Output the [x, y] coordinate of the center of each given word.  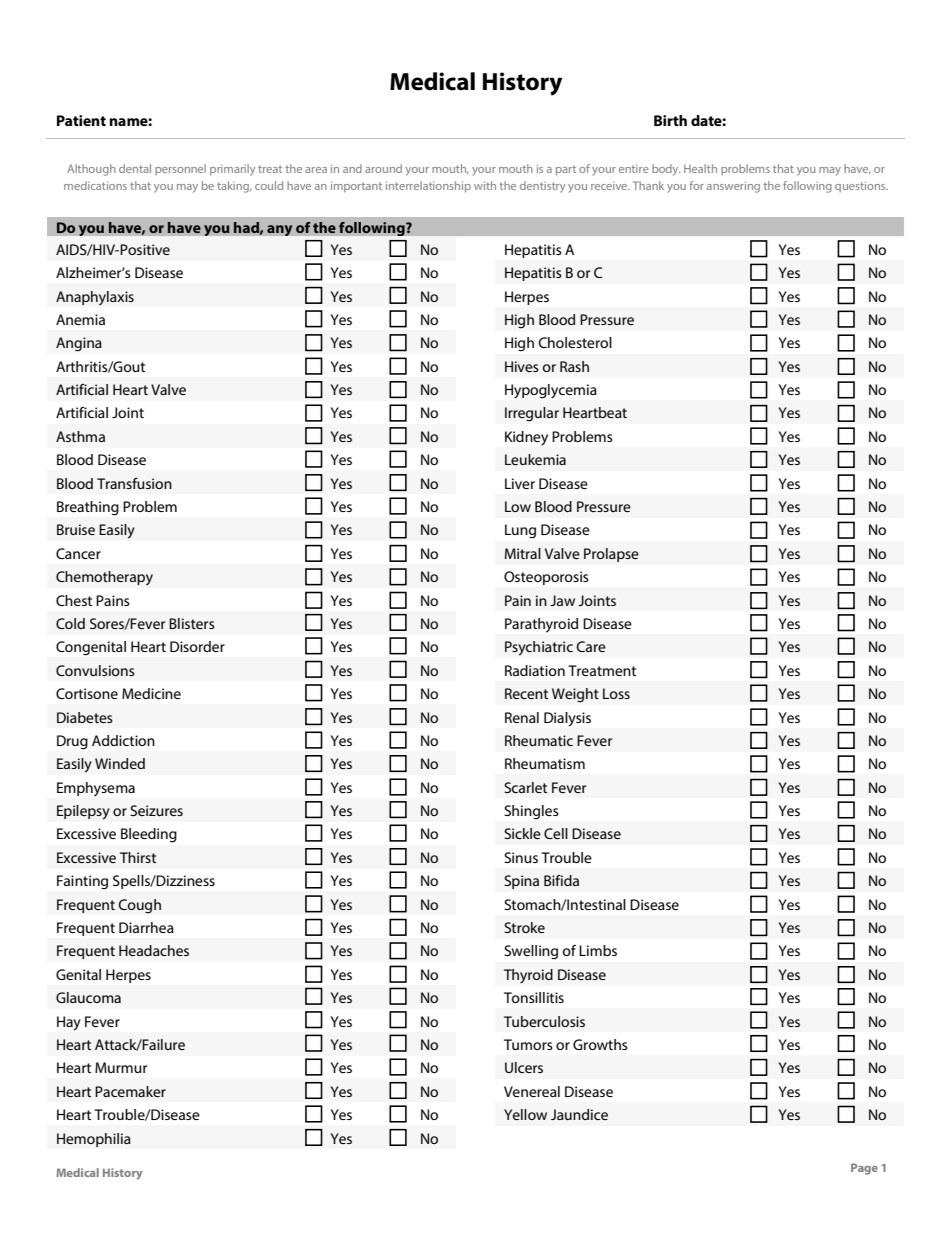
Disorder [197, 646]
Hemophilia [94, 1140]
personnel [180, 169]
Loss [616, 693]
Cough [139, 906]
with [485, 185]
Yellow [525, 1114]
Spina [521, 882]
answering [733, 187]
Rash [574, 366]
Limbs [598, 950]
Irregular [532, 414]
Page [864, 1169]
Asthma [80, 436]
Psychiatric [539, 648]
